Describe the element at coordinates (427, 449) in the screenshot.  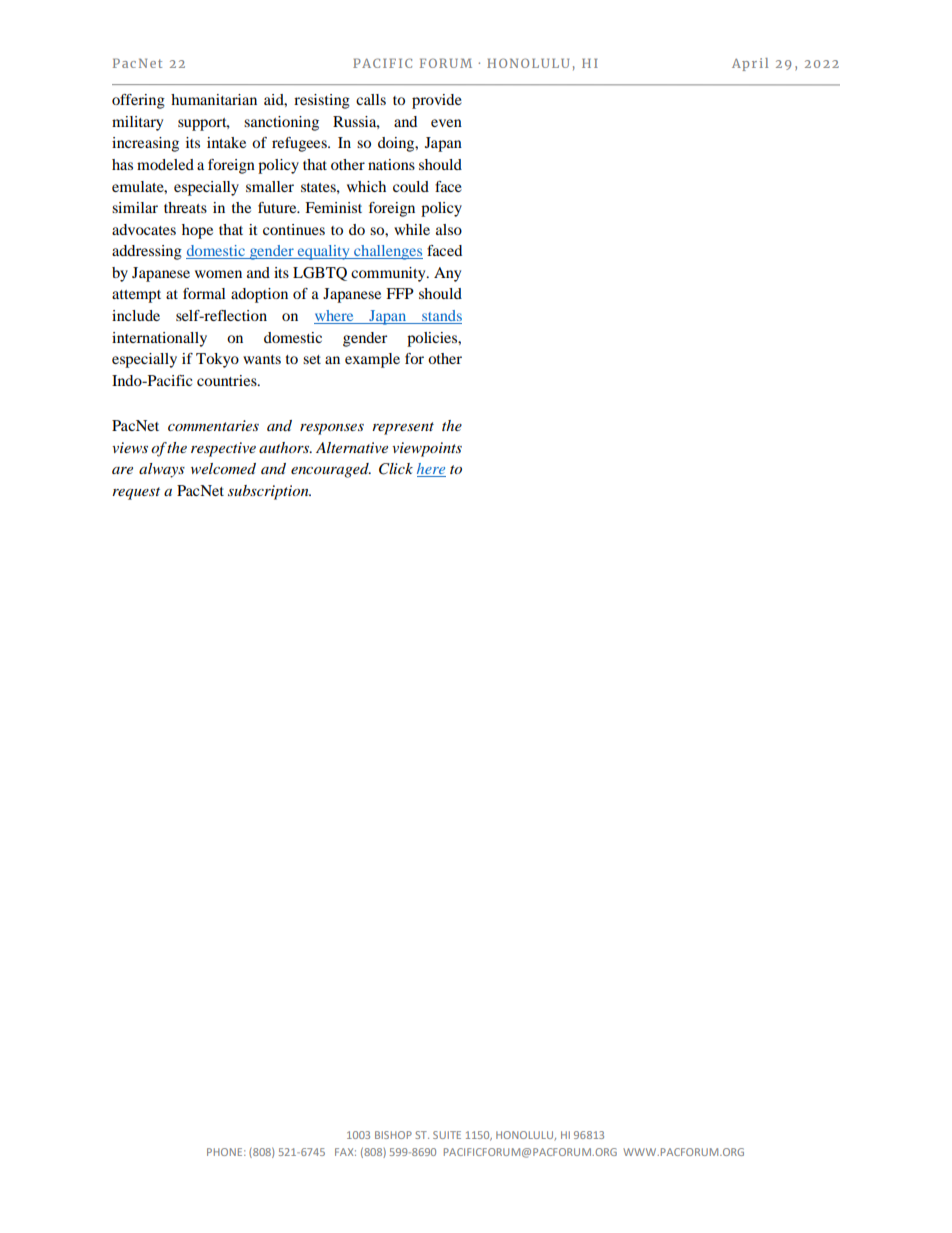
I see `viewpoints` at that location.
